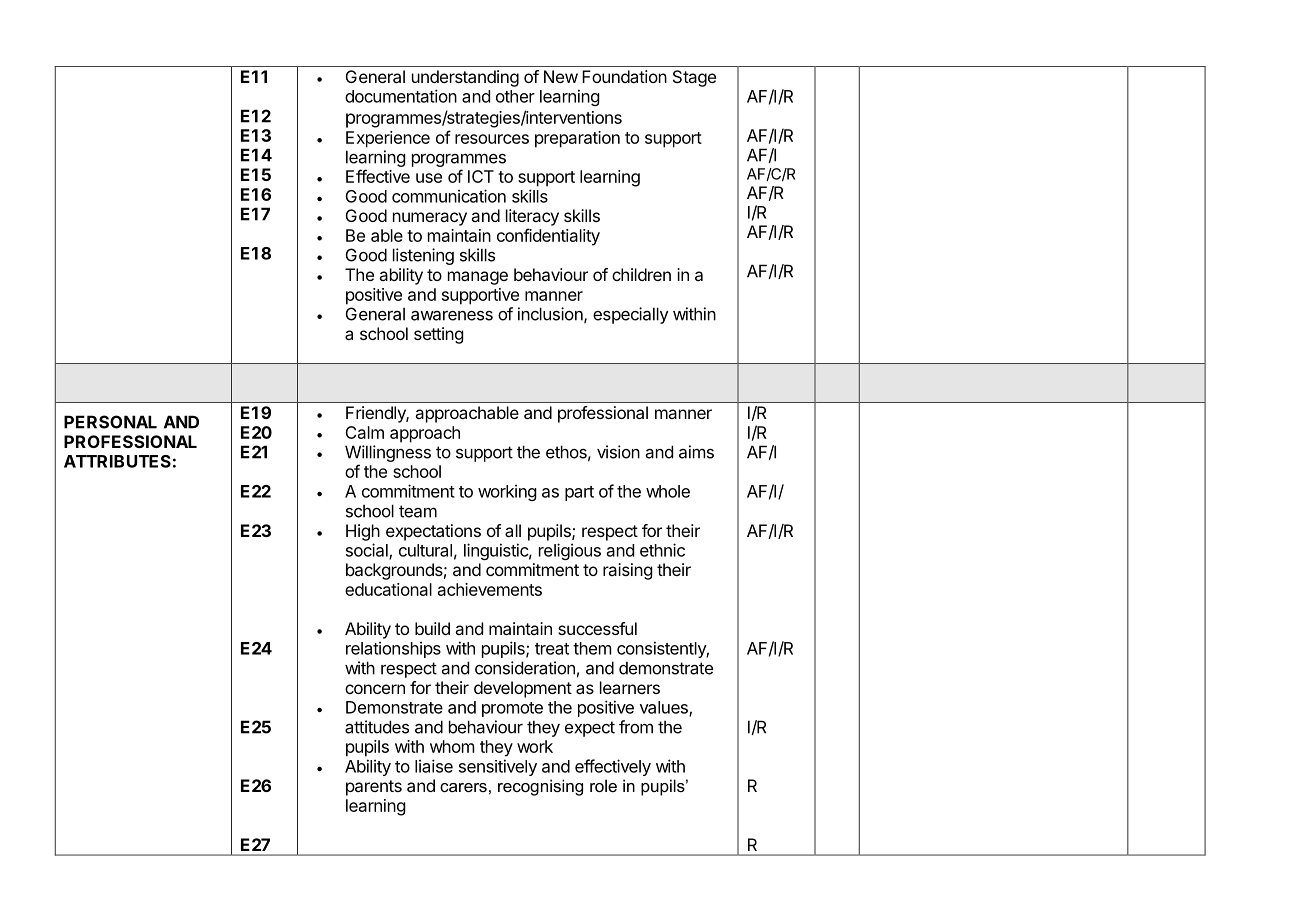  Describe the element at coordinates (388, 139) in the screenshot. I see `Experience` at that location.
